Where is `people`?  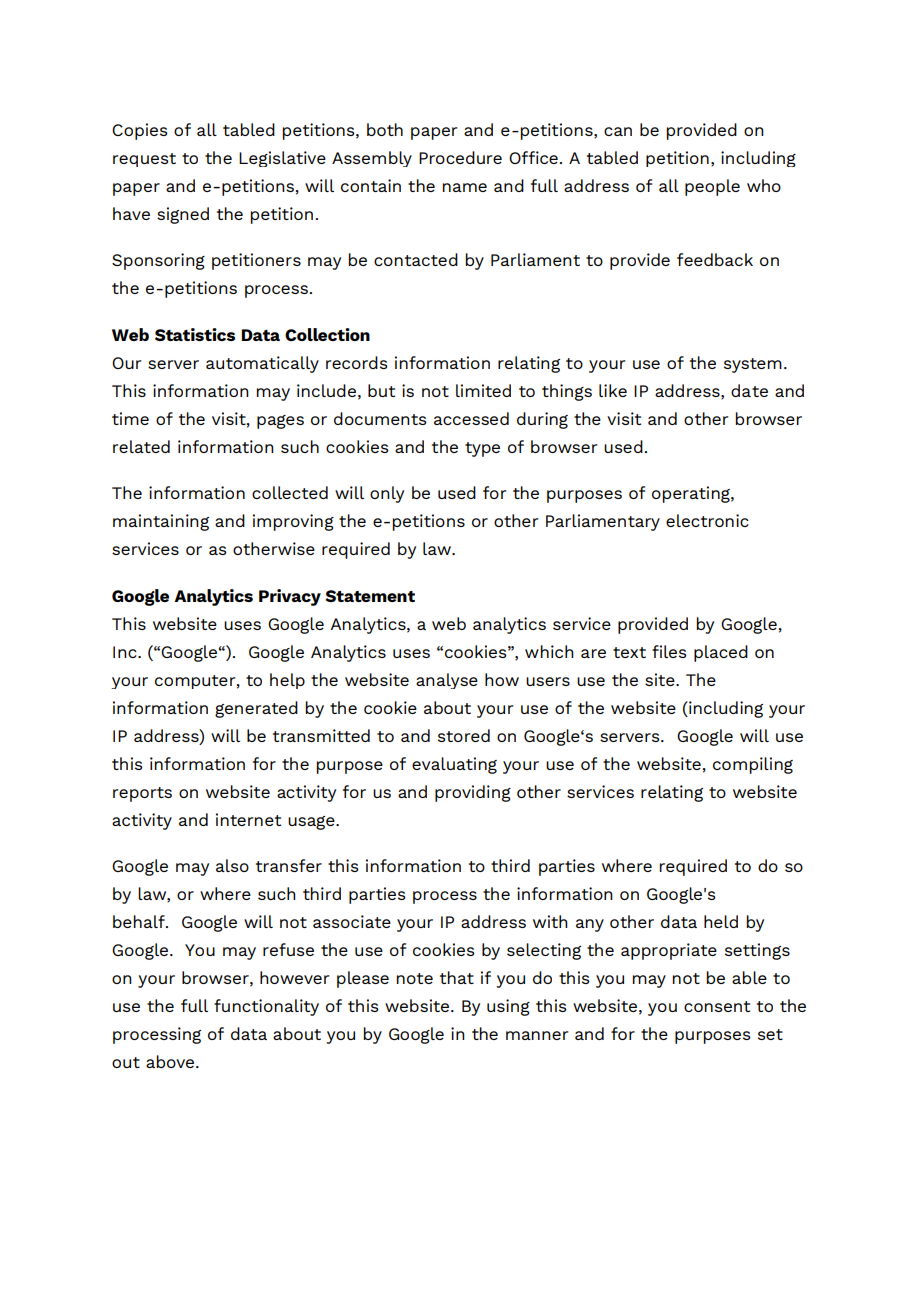
people is located at coordinates (712, 187).
